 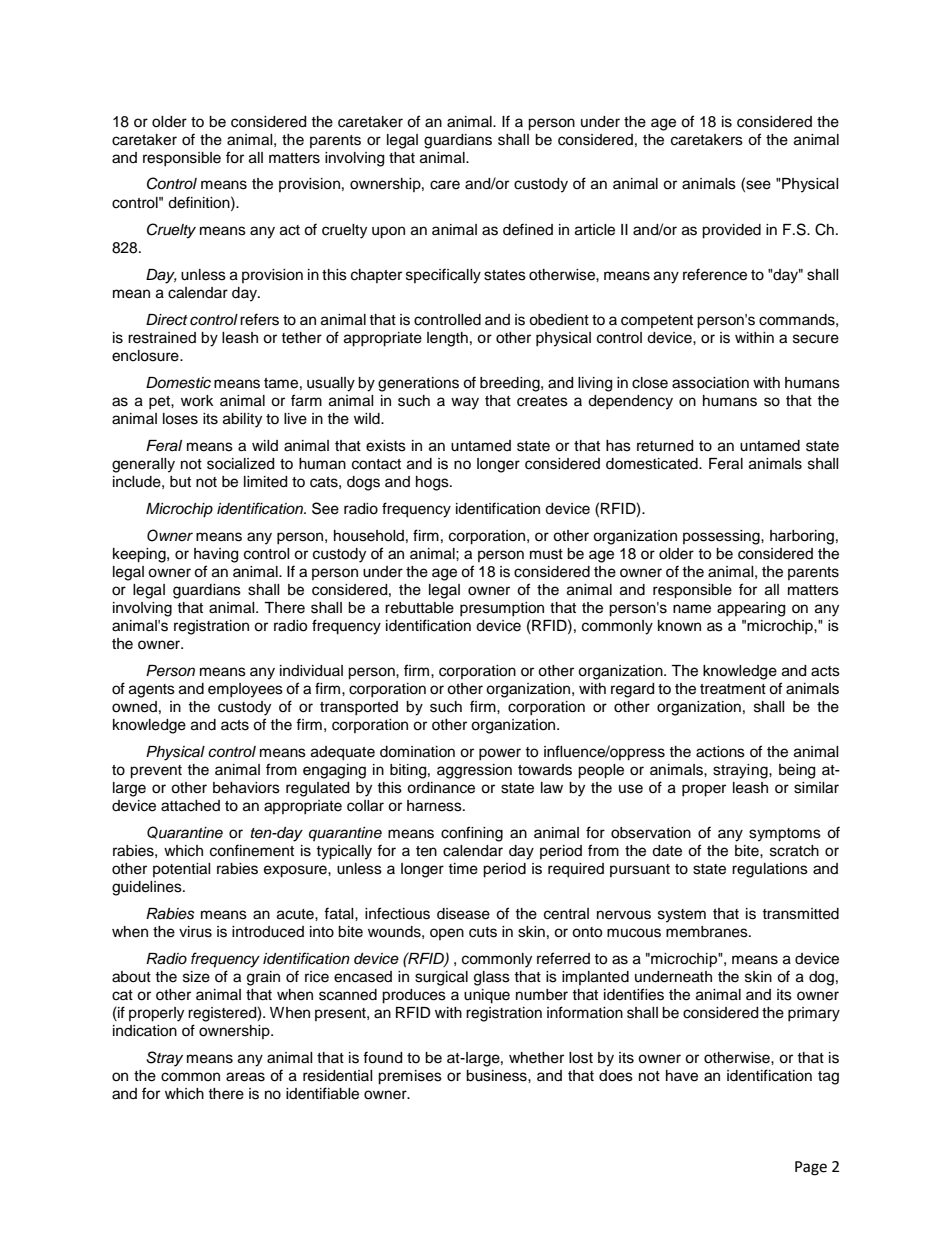 I want to click on refers, so click(x=259, y=319).
